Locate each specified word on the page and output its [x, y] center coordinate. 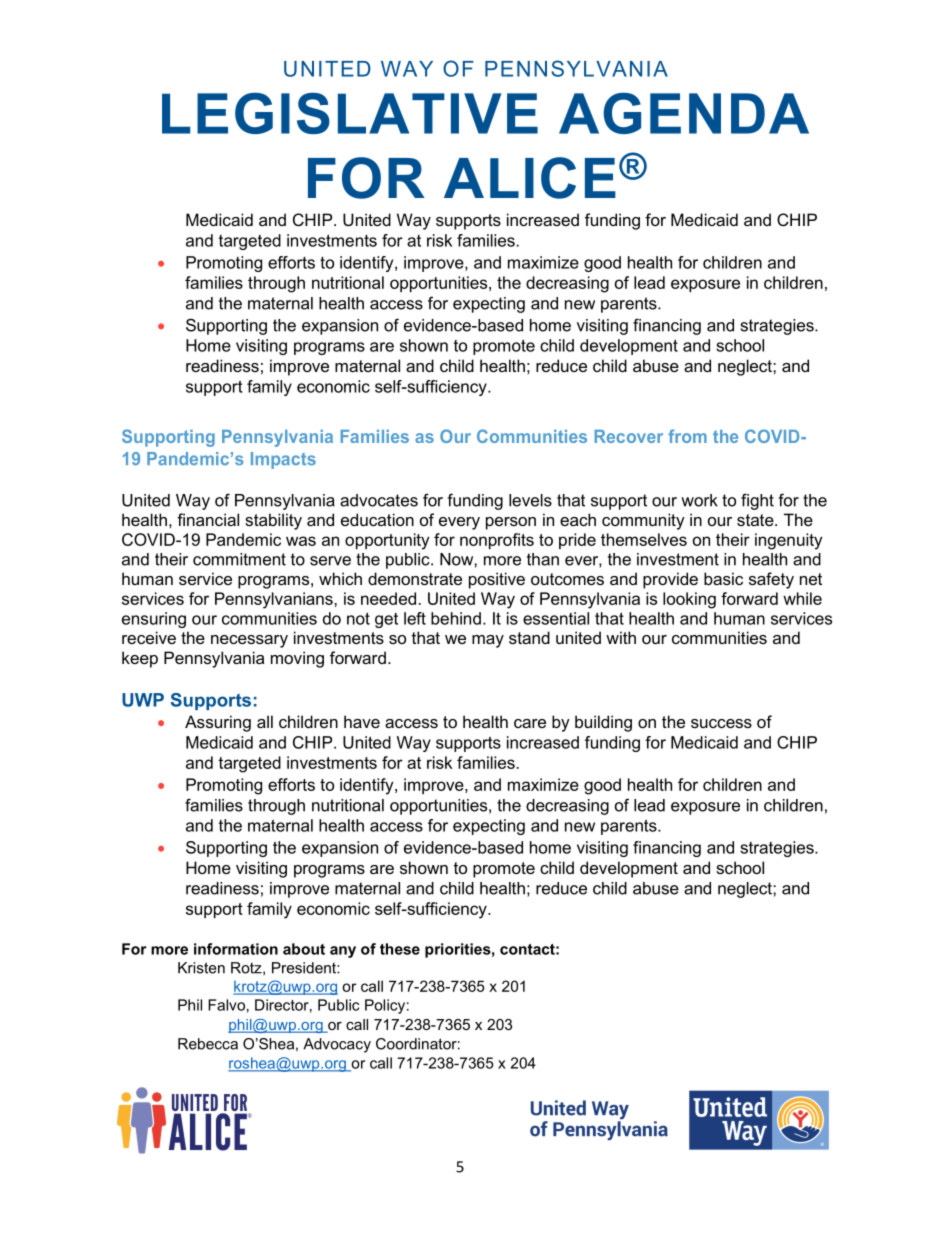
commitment [239, 559]
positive [497, 580]
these [400, 949]
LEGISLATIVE [350, 113]
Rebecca [208, 1044]
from [687, 436]
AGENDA [684, 113]
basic [723, 578]
